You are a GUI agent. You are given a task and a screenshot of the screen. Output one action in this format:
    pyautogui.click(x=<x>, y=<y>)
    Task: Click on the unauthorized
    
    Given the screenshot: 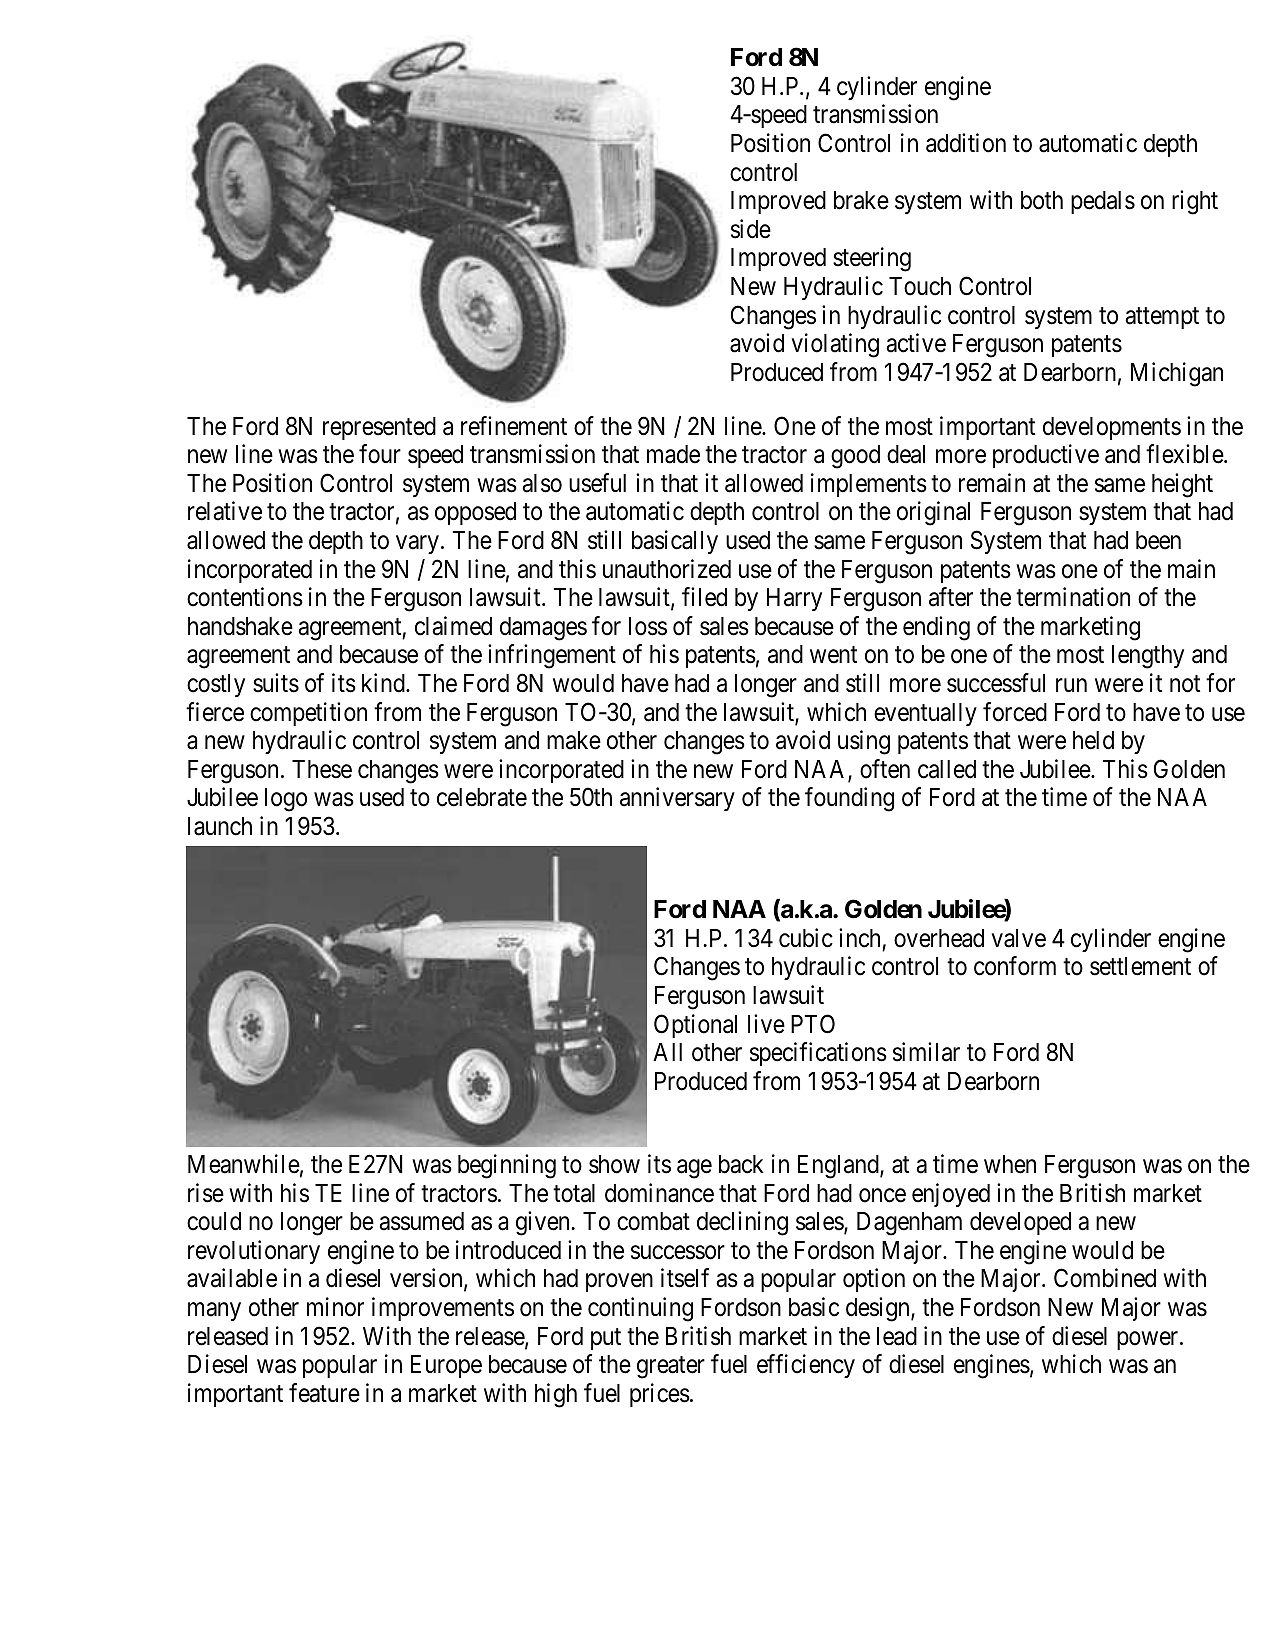 What is the action you would take?
    pyautogui.click(x=667, y=569)
